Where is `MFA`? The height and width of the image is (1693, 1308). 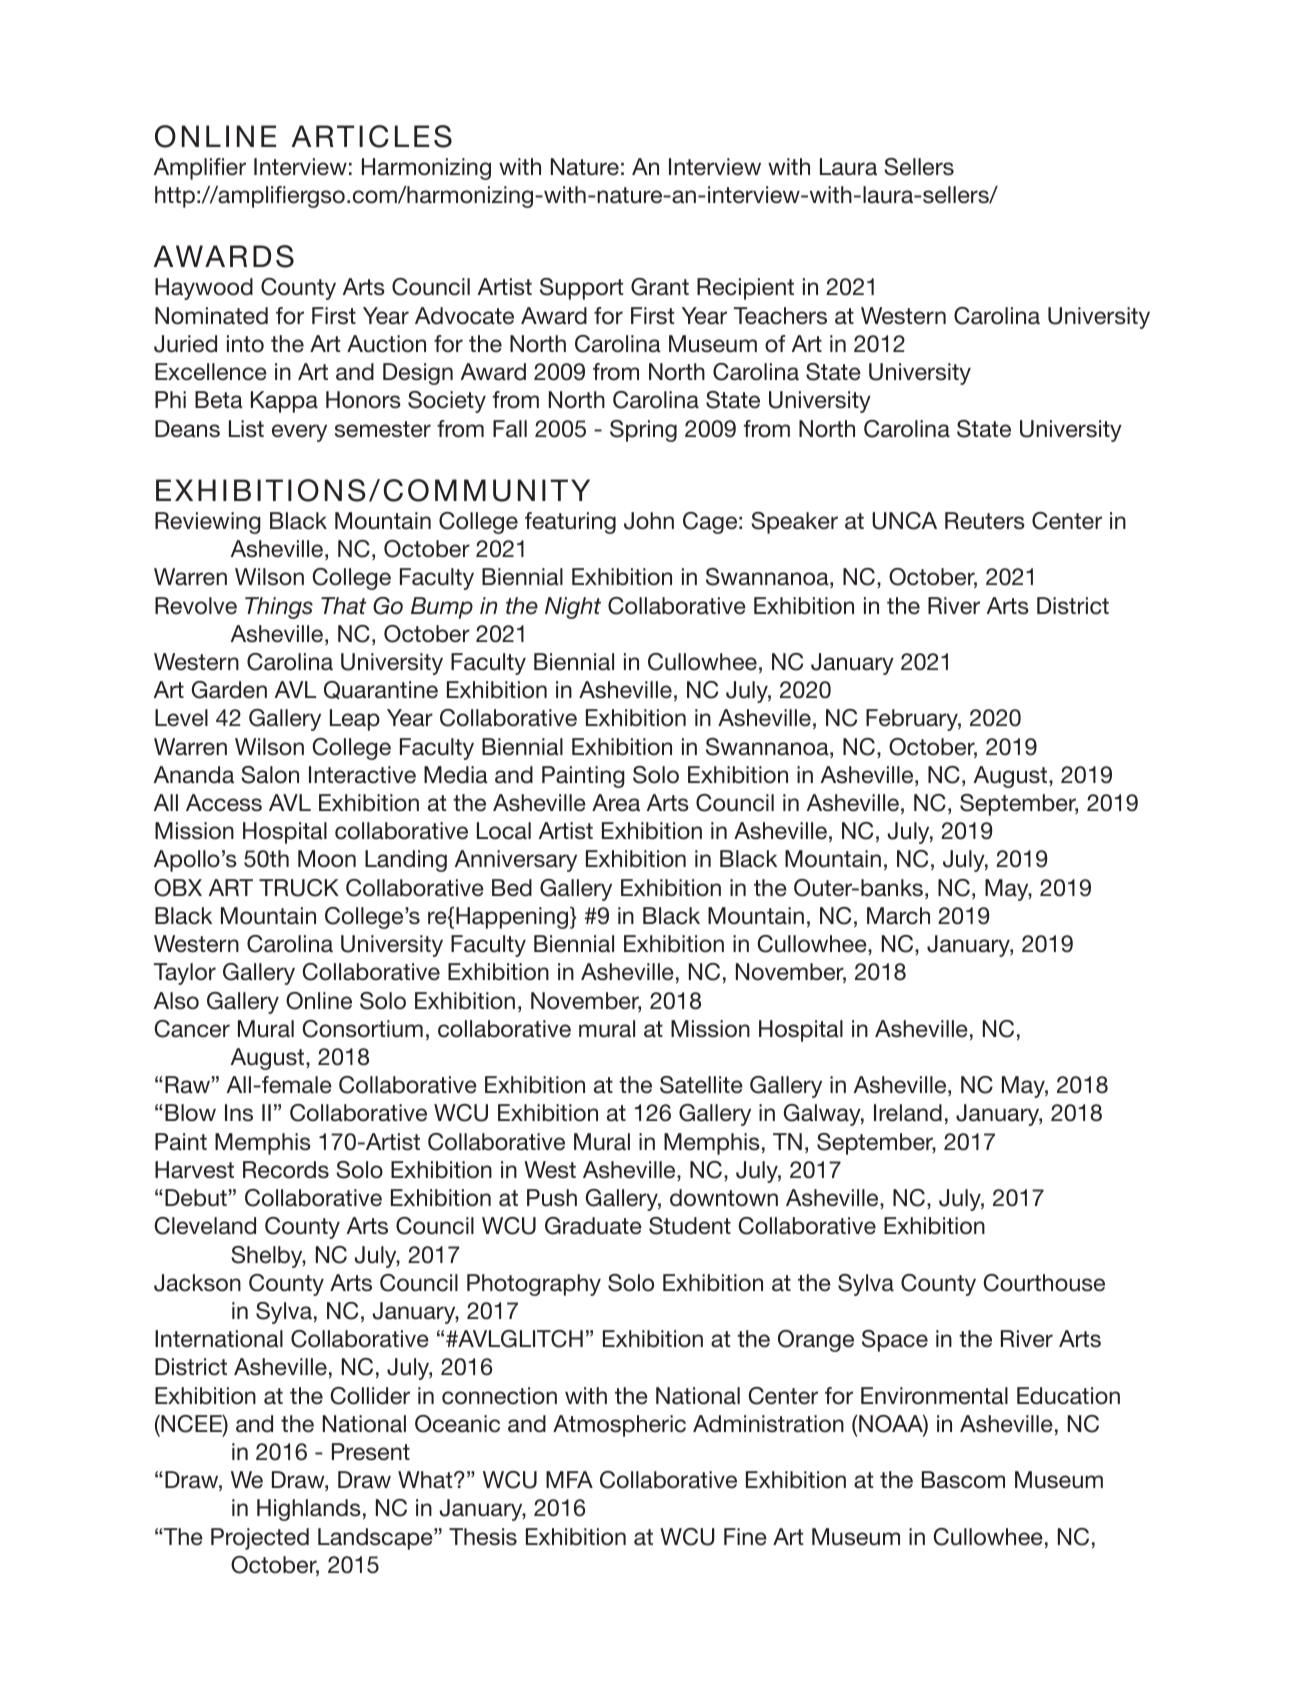
MFA is located at coordinates (569, 1479).
